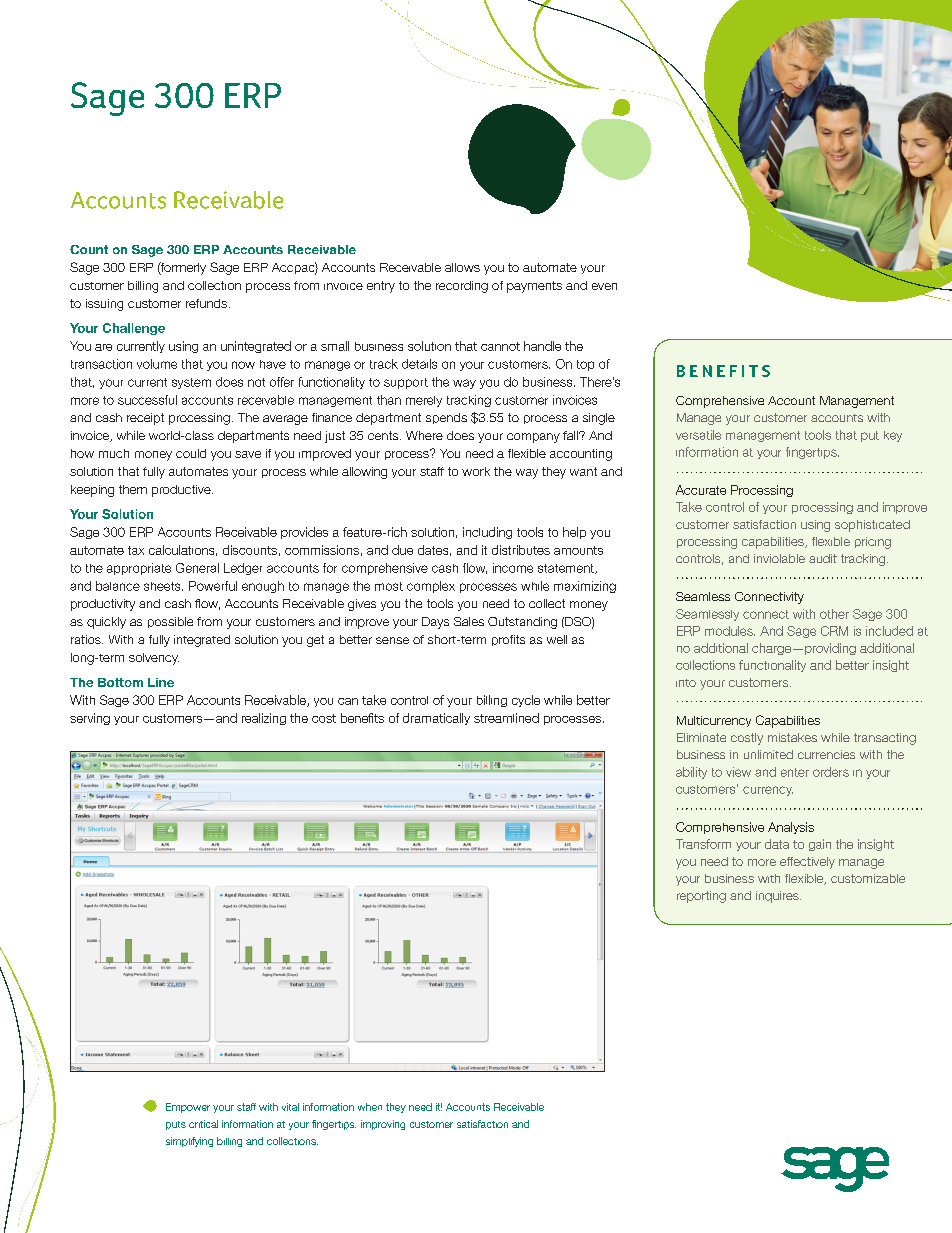 This image has height=1233, width=952. What do you see at coordinates (513, 568) in the image?
I see `income` at bounding box center [513, 568].
